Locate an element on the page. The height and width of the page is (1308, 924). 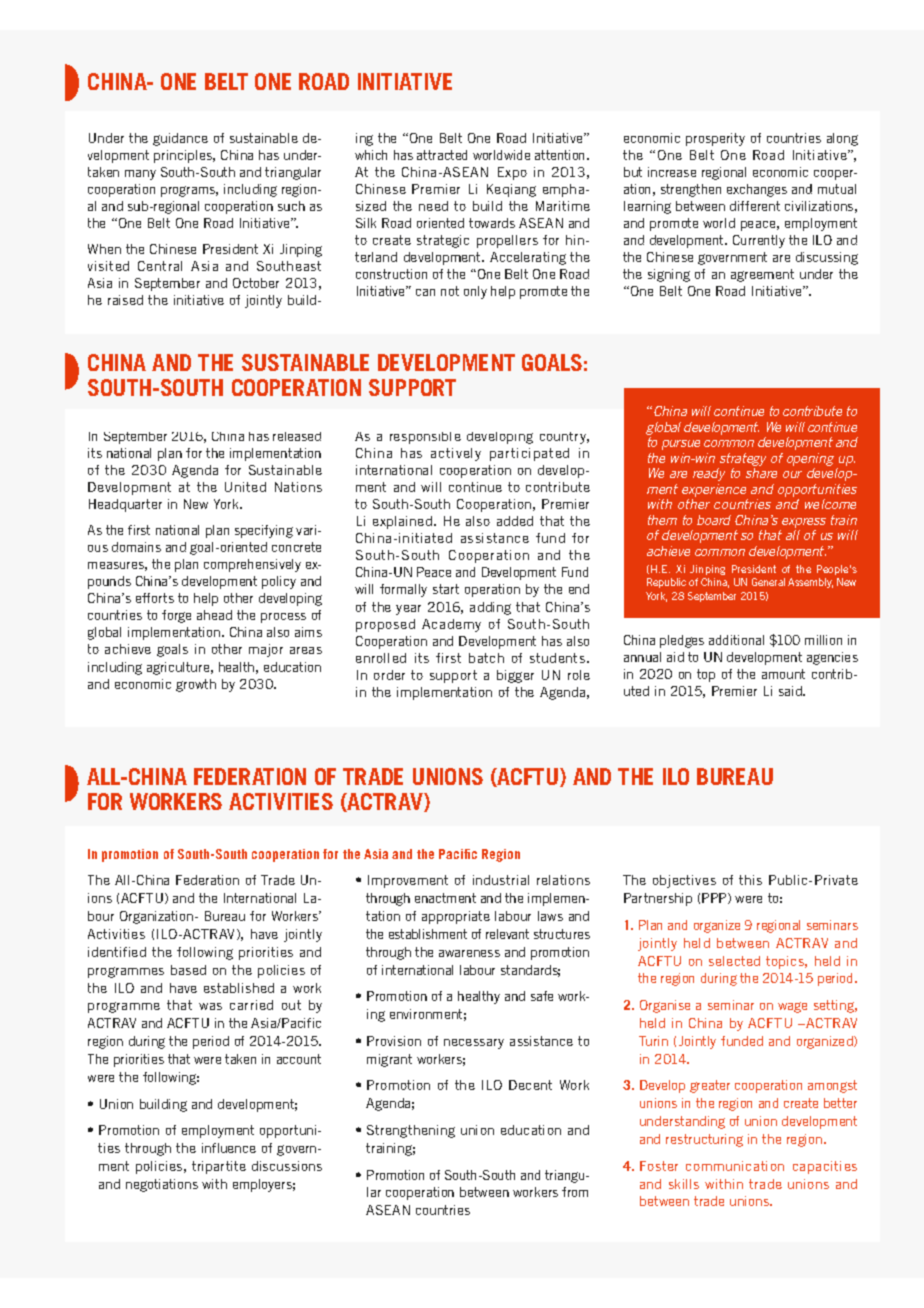
based is located at coordinates (188, 970).
